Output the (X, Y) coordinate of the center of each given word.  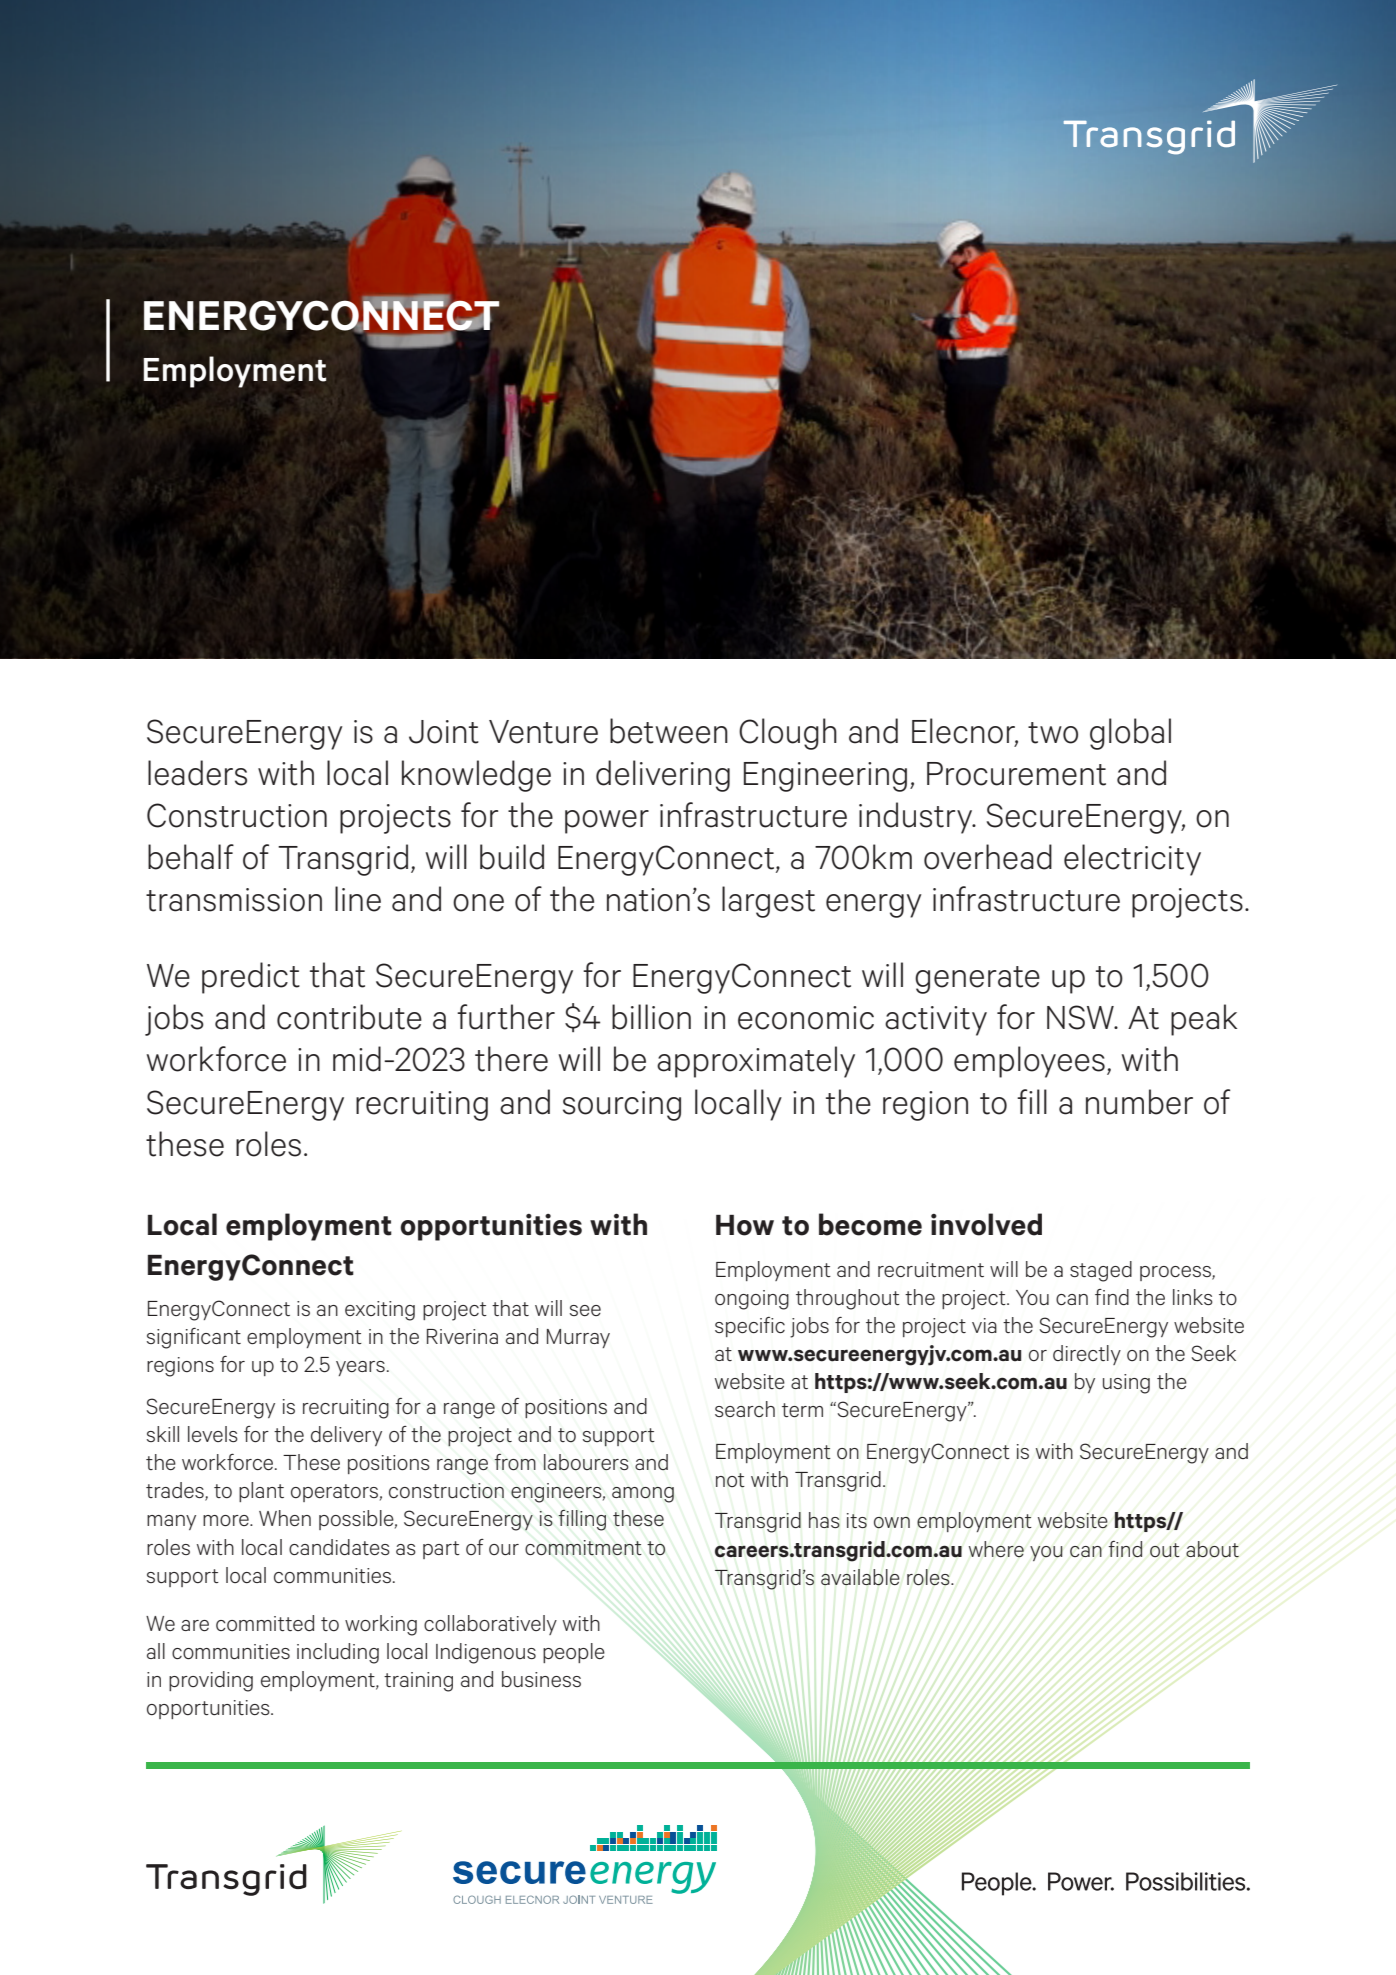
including (338, 1653)
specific (750, 1327)
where (996, 1549)
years (360, 1368)
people (574, 1653)
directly (1087, 1355)
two (1053, 733)
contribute (349, 1017)
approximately (756, 1062)
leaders (197, 773)
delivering (663, 776)
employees (1029, 1062)
